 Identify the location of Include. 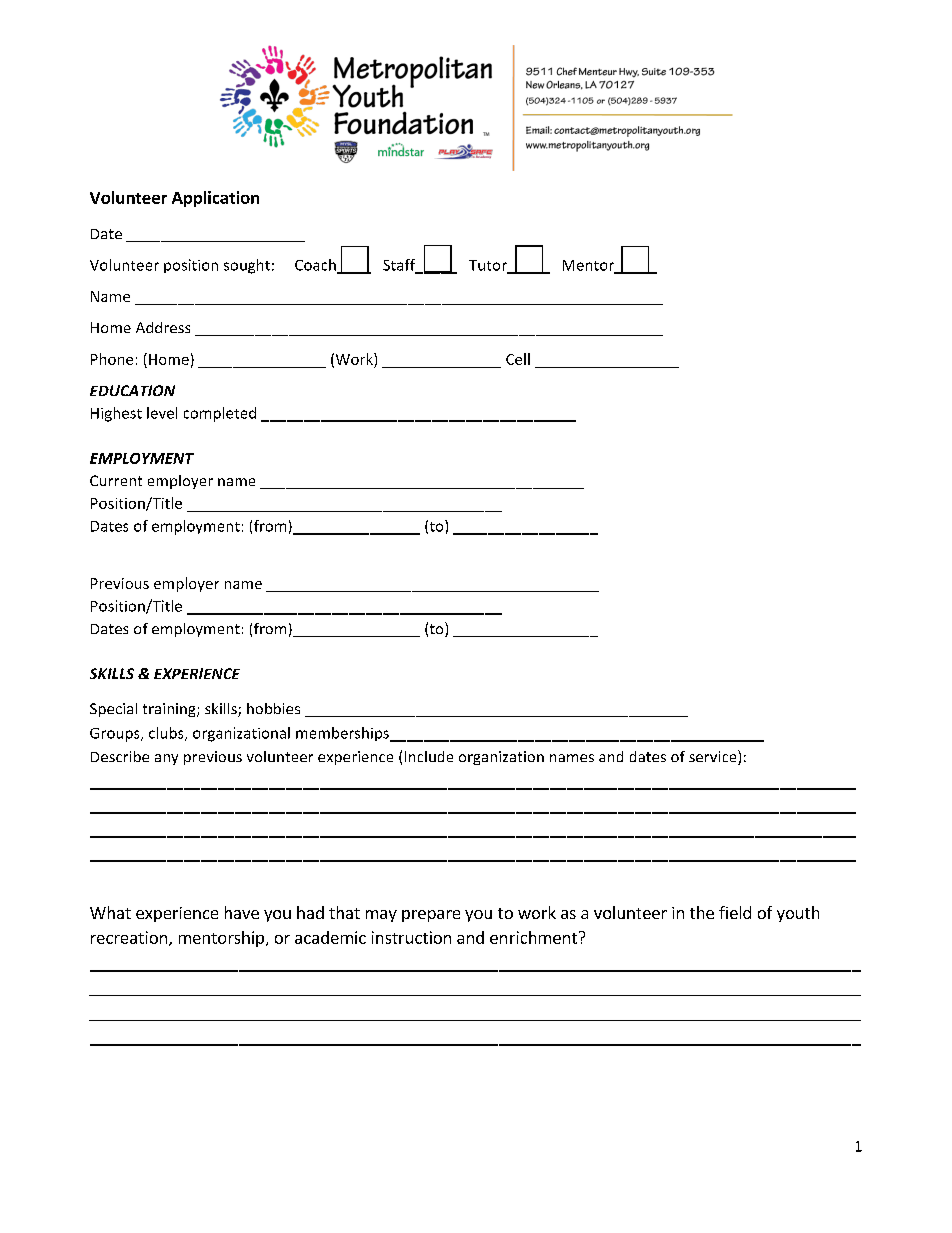
(429, 756).
